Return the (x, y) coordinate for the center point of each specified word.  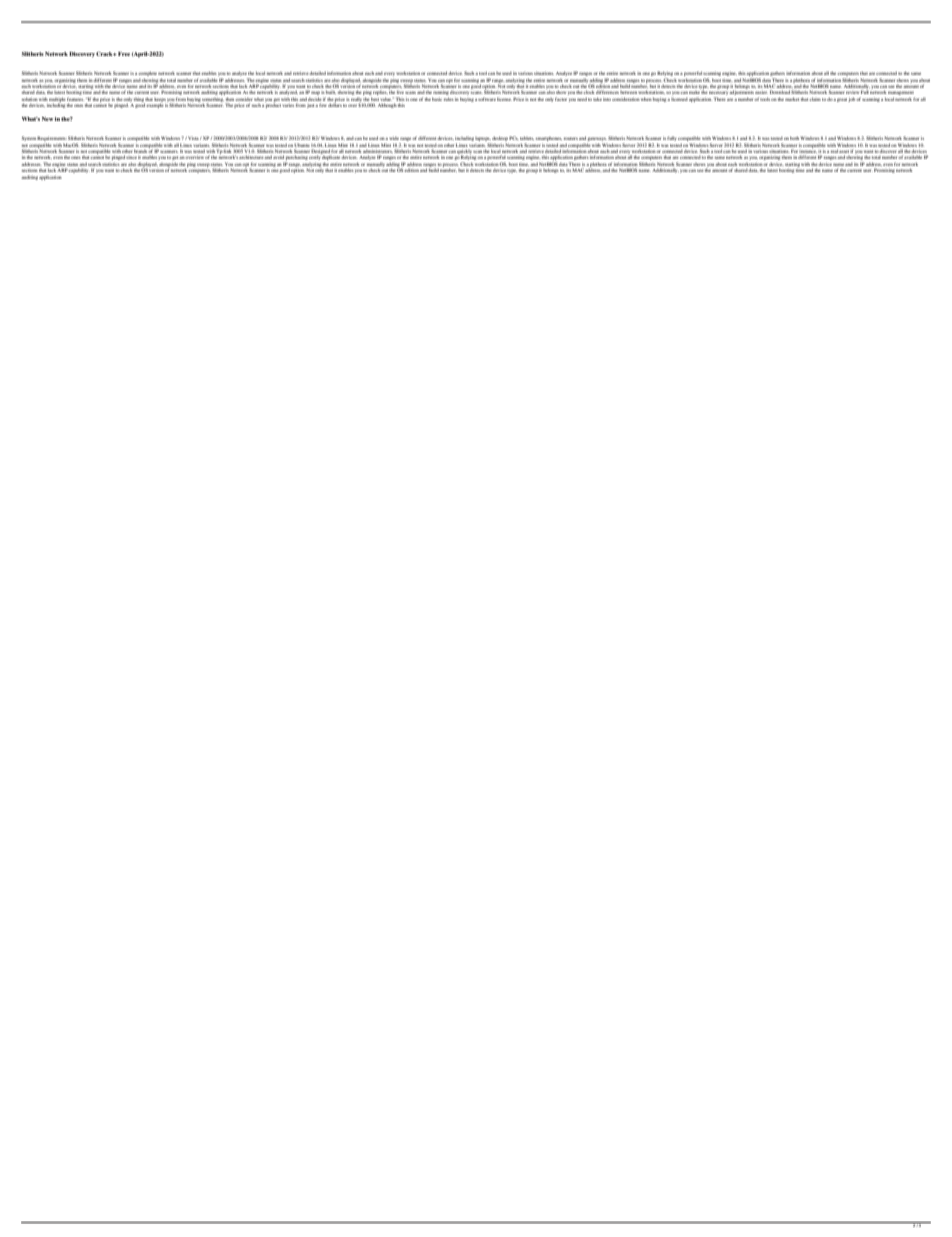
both (794, 138)
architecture (251, 157)
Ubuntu (302, 145)
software (487, 99)
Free (124, 54)
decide (314, 99)
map (315, 93)
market (792, 99)
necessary (718, 94)
